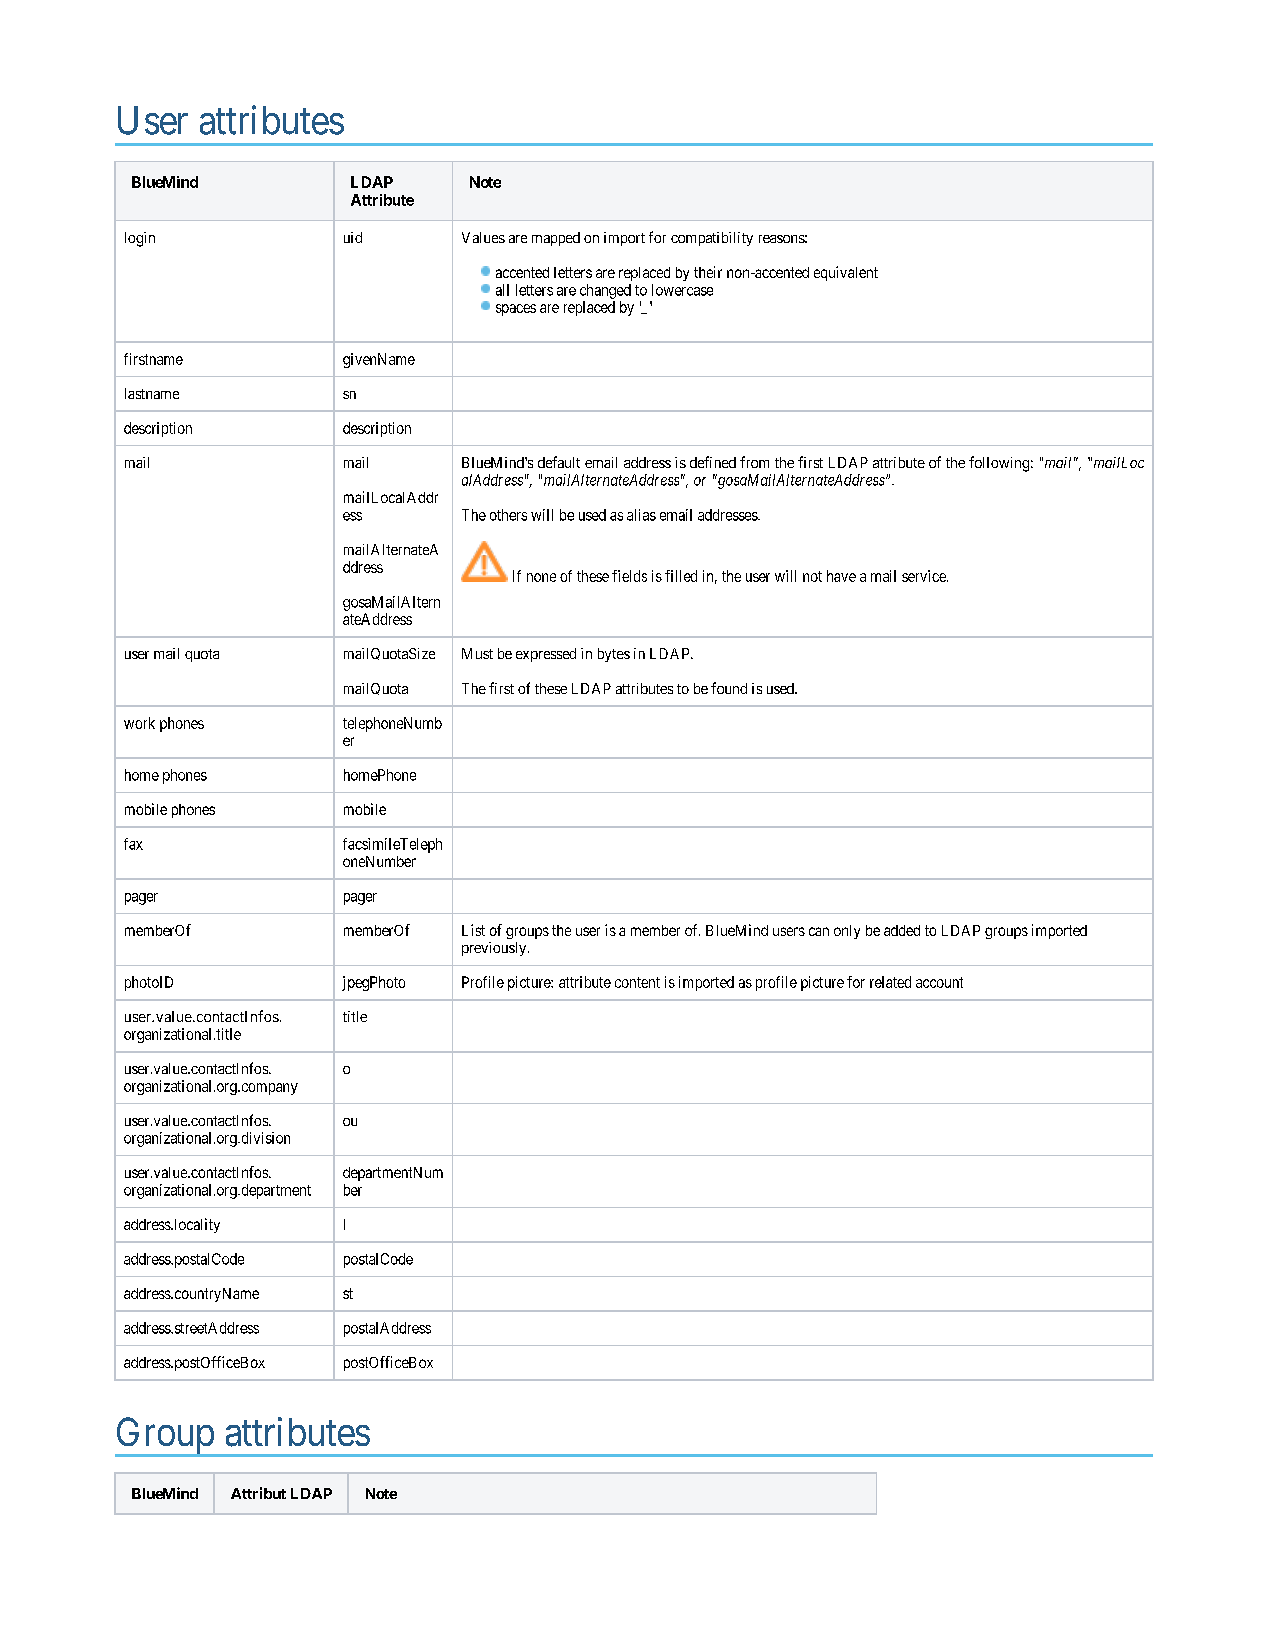  What do you see at coordinates (846, 273) in the screenshot?
I see `equivalent` at bounding box center [846, 273].
